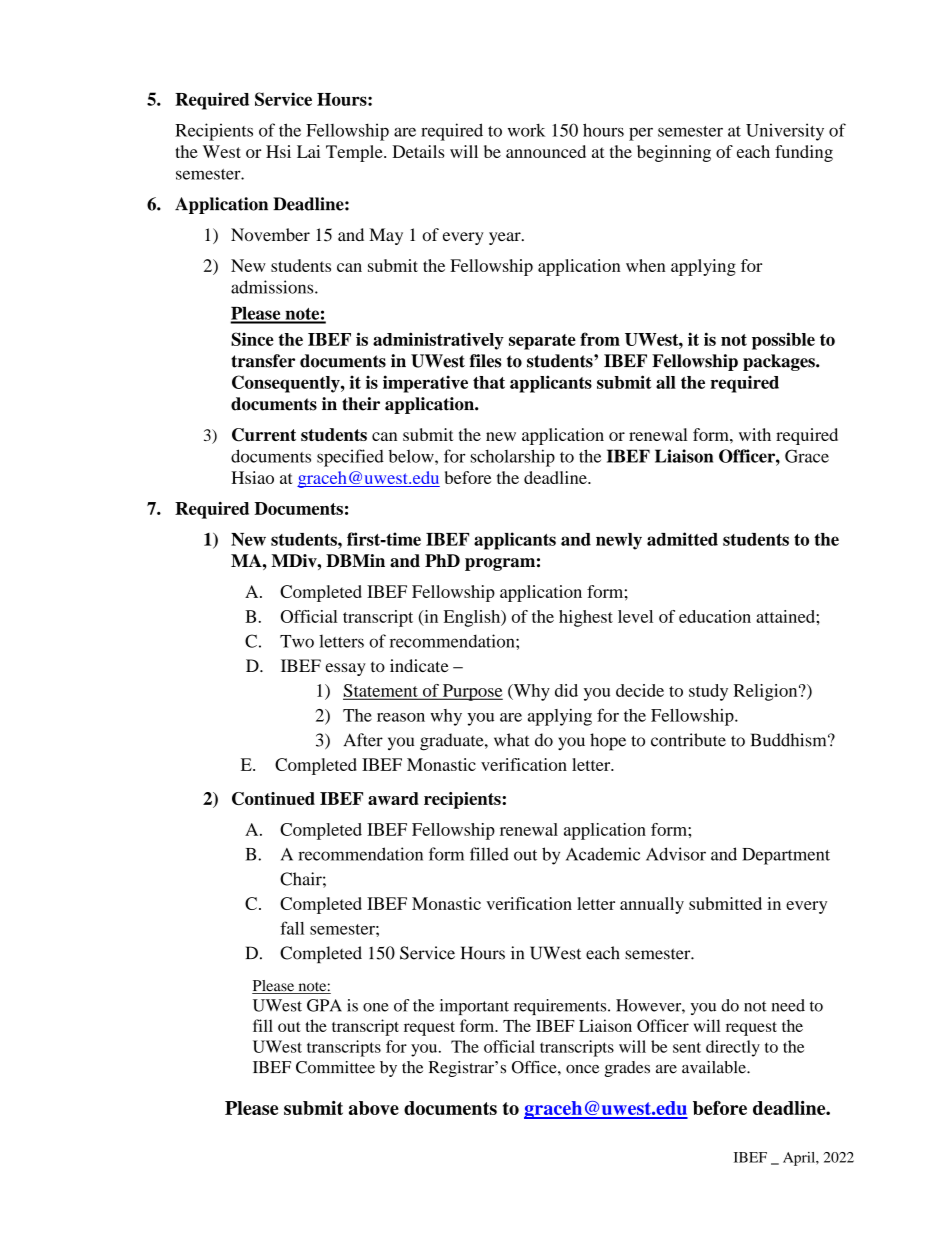 The width and height of the screenshot is (952, 1233). I want to click on announced, so click(546, 151).
